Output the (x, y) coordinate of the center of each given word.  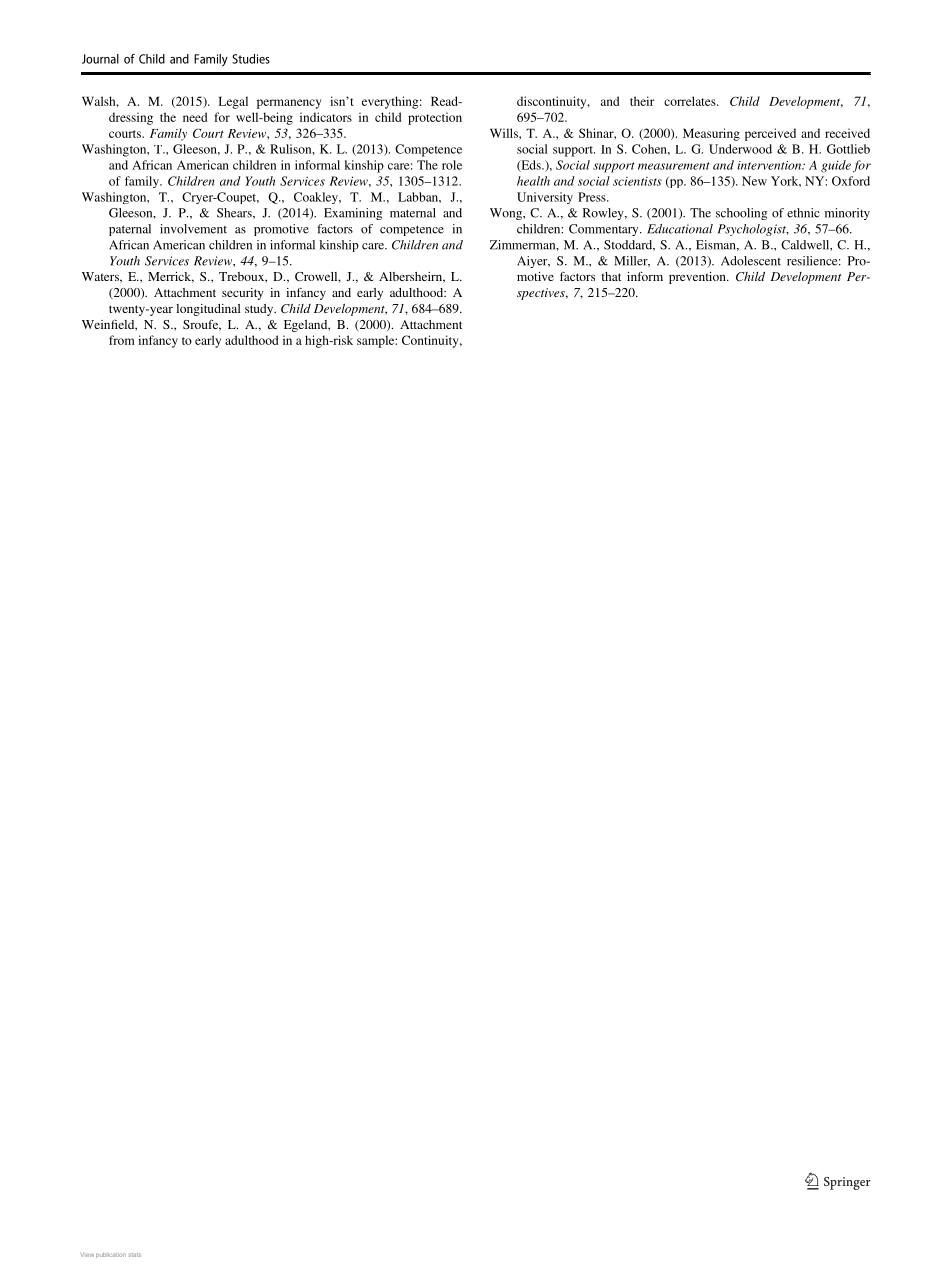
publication (111, 1255)
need (195, 117)
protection (435, 118)
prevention (698, 278)
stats (134, 1255)
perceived (770, 134)
